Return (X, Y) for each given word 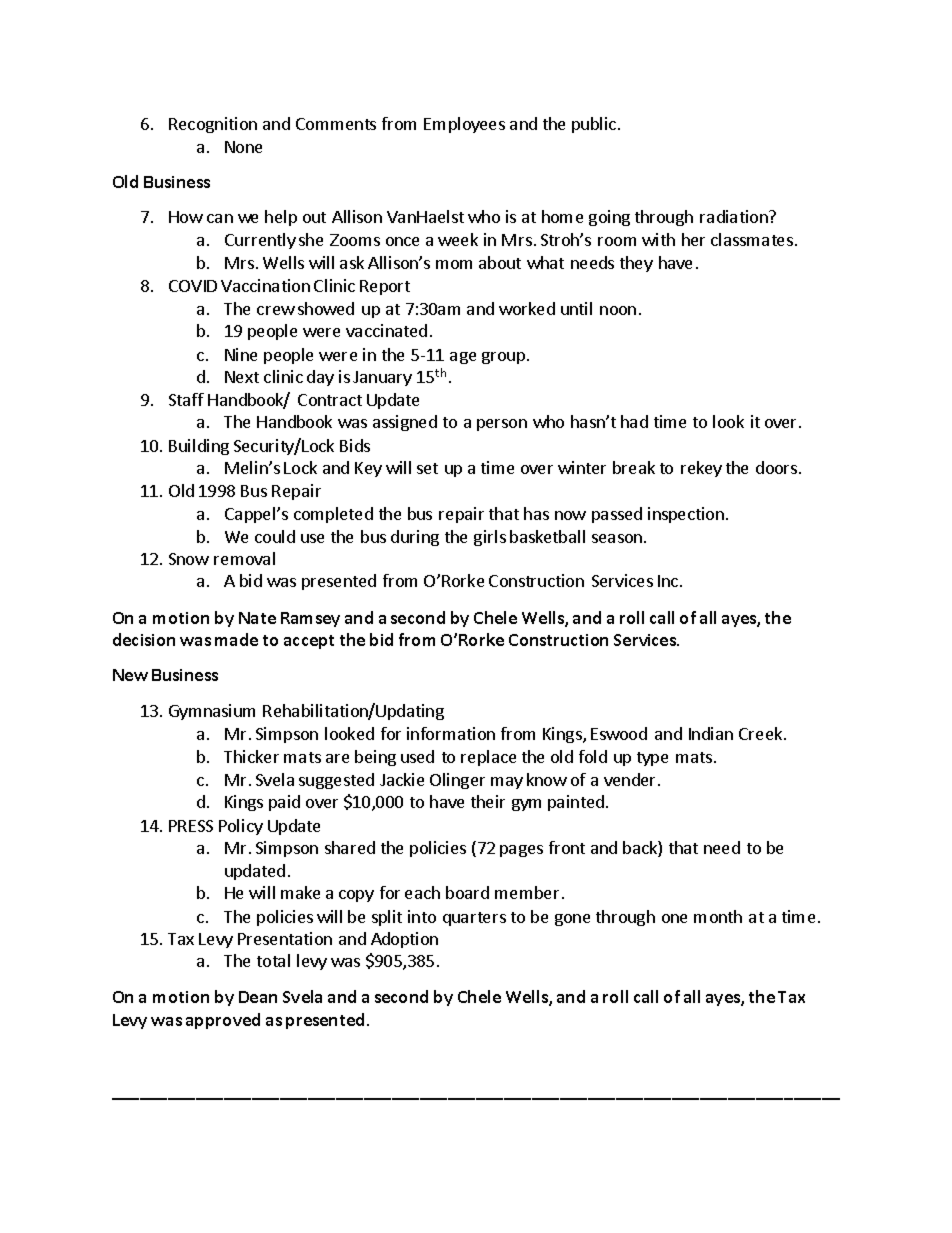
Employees (464, 125)
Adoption (404, 940)
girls (490, 538)
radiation (735, 216)
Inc (669, 581)
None (243, 147)
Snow (189, 559)
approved (223, 1021)
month (718, 916)
